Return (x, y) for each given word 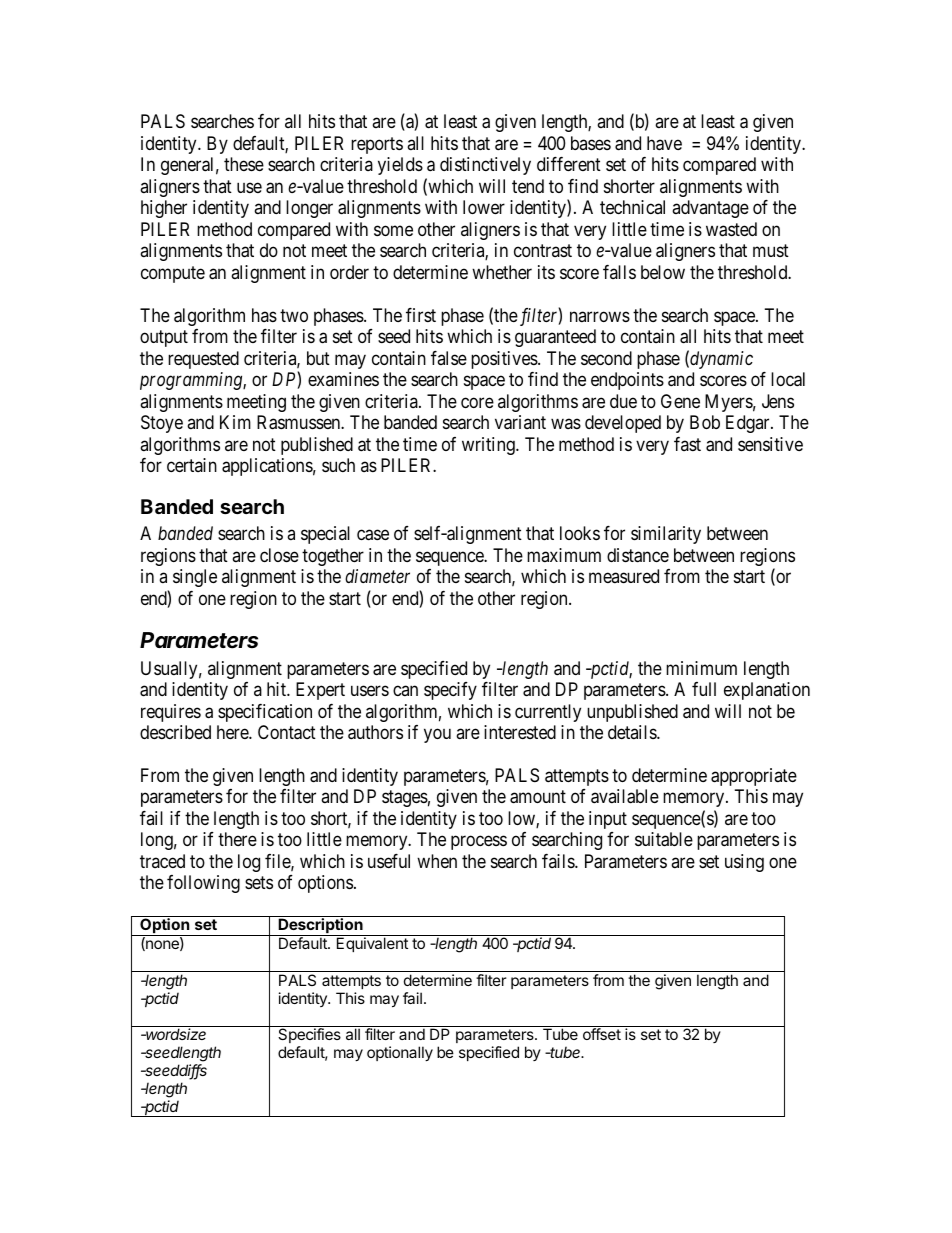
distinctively (485, 166)
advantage (710, 209)
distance (638, 555)
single (195, 578)
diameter (377, 576)
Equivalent (372, 944)
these (244, 164)
